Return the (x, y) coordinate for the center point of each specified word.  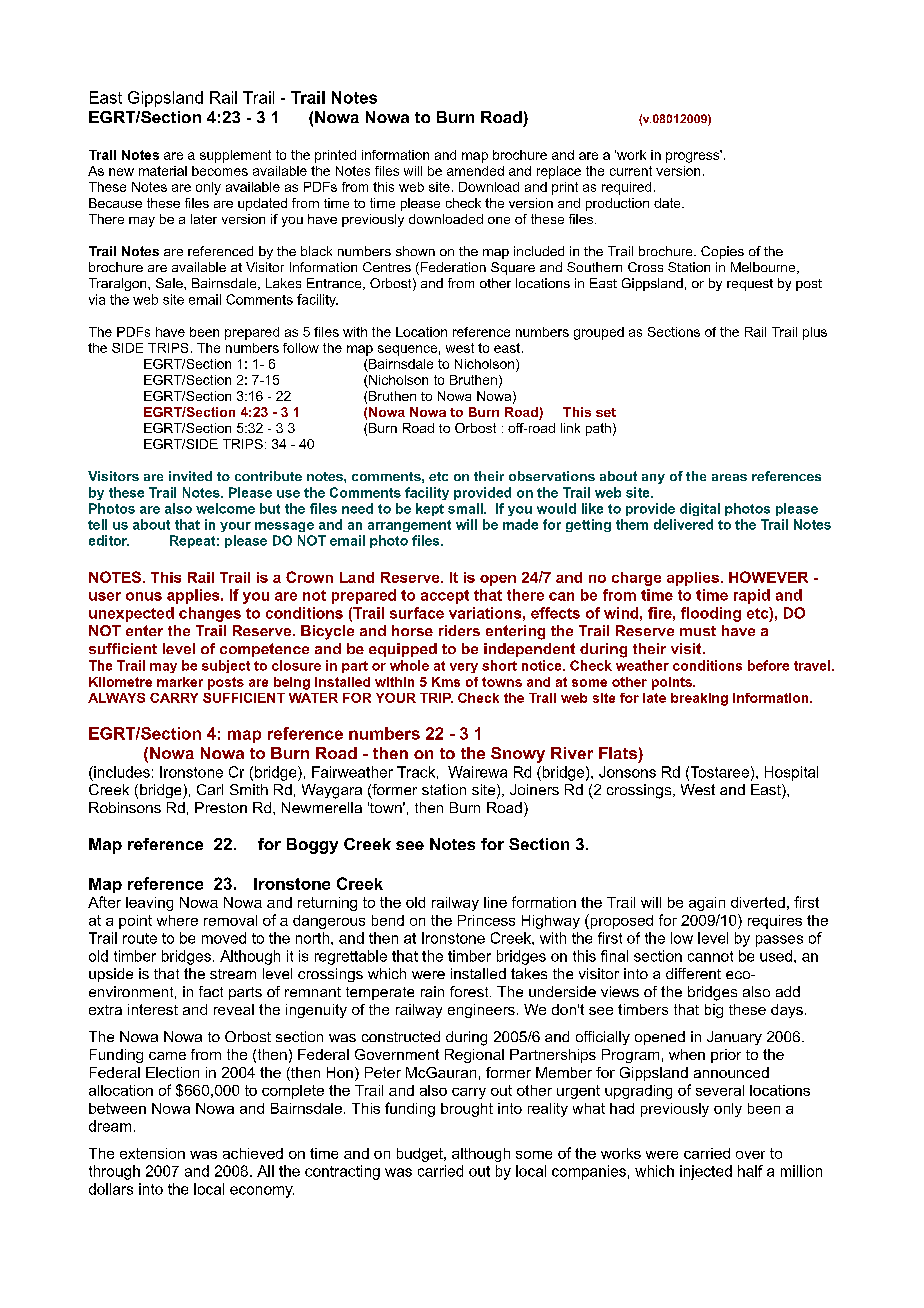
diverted (758, 902)
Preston (221, 807)
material (163, 171)
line (495, 902)
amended (475, 171)
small (466, 508)
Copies (722, 252)
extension (152, 1153)
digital (700, 509)
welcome (225, 508)
